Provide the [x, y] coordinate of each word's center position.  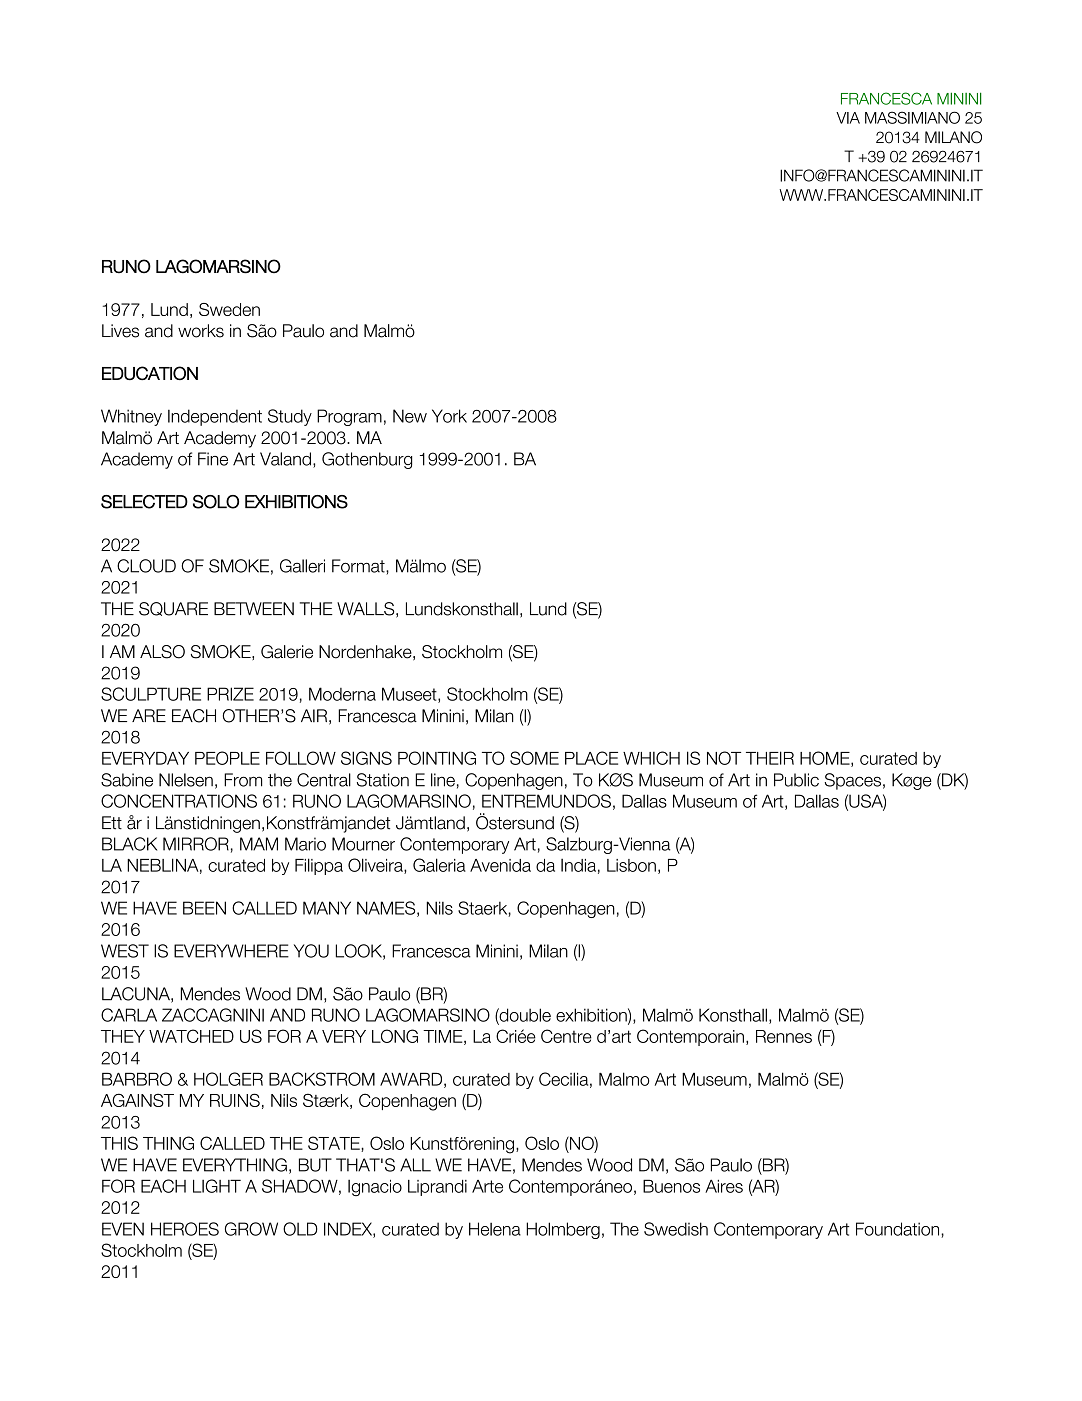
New [410, 416]
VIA [848, 118]
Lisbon [631, 865]
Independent [215, 417]
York [449, 416]
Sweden [229, 309]
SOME [534, 758]
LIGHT [217, 1186]
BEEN [204, 908]
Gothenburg [367, 460]
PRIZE [230, 694]
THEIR [770, 758]
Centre [566, 1036]
